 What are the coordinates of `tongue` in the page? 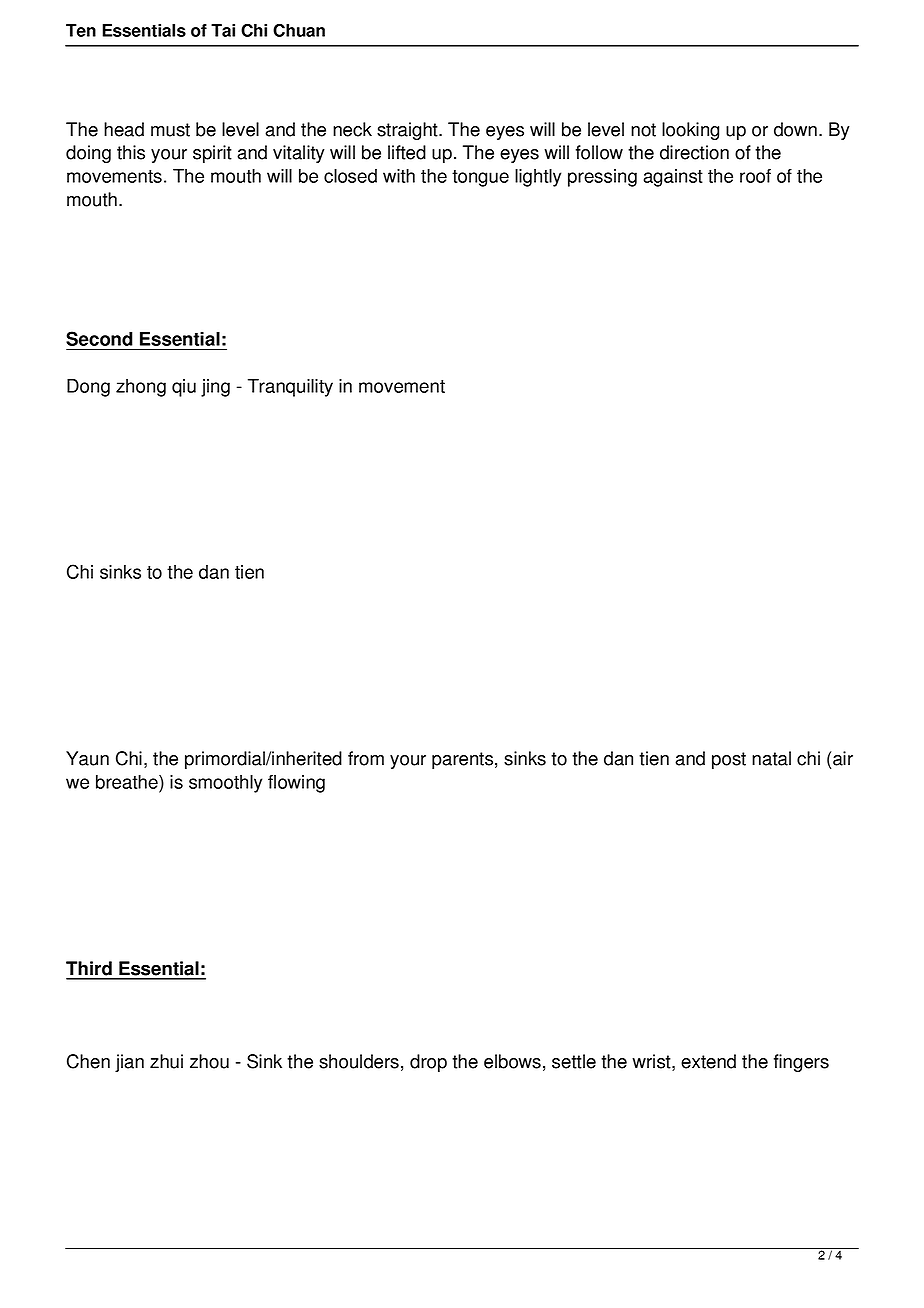 It's located at (480, 178).
